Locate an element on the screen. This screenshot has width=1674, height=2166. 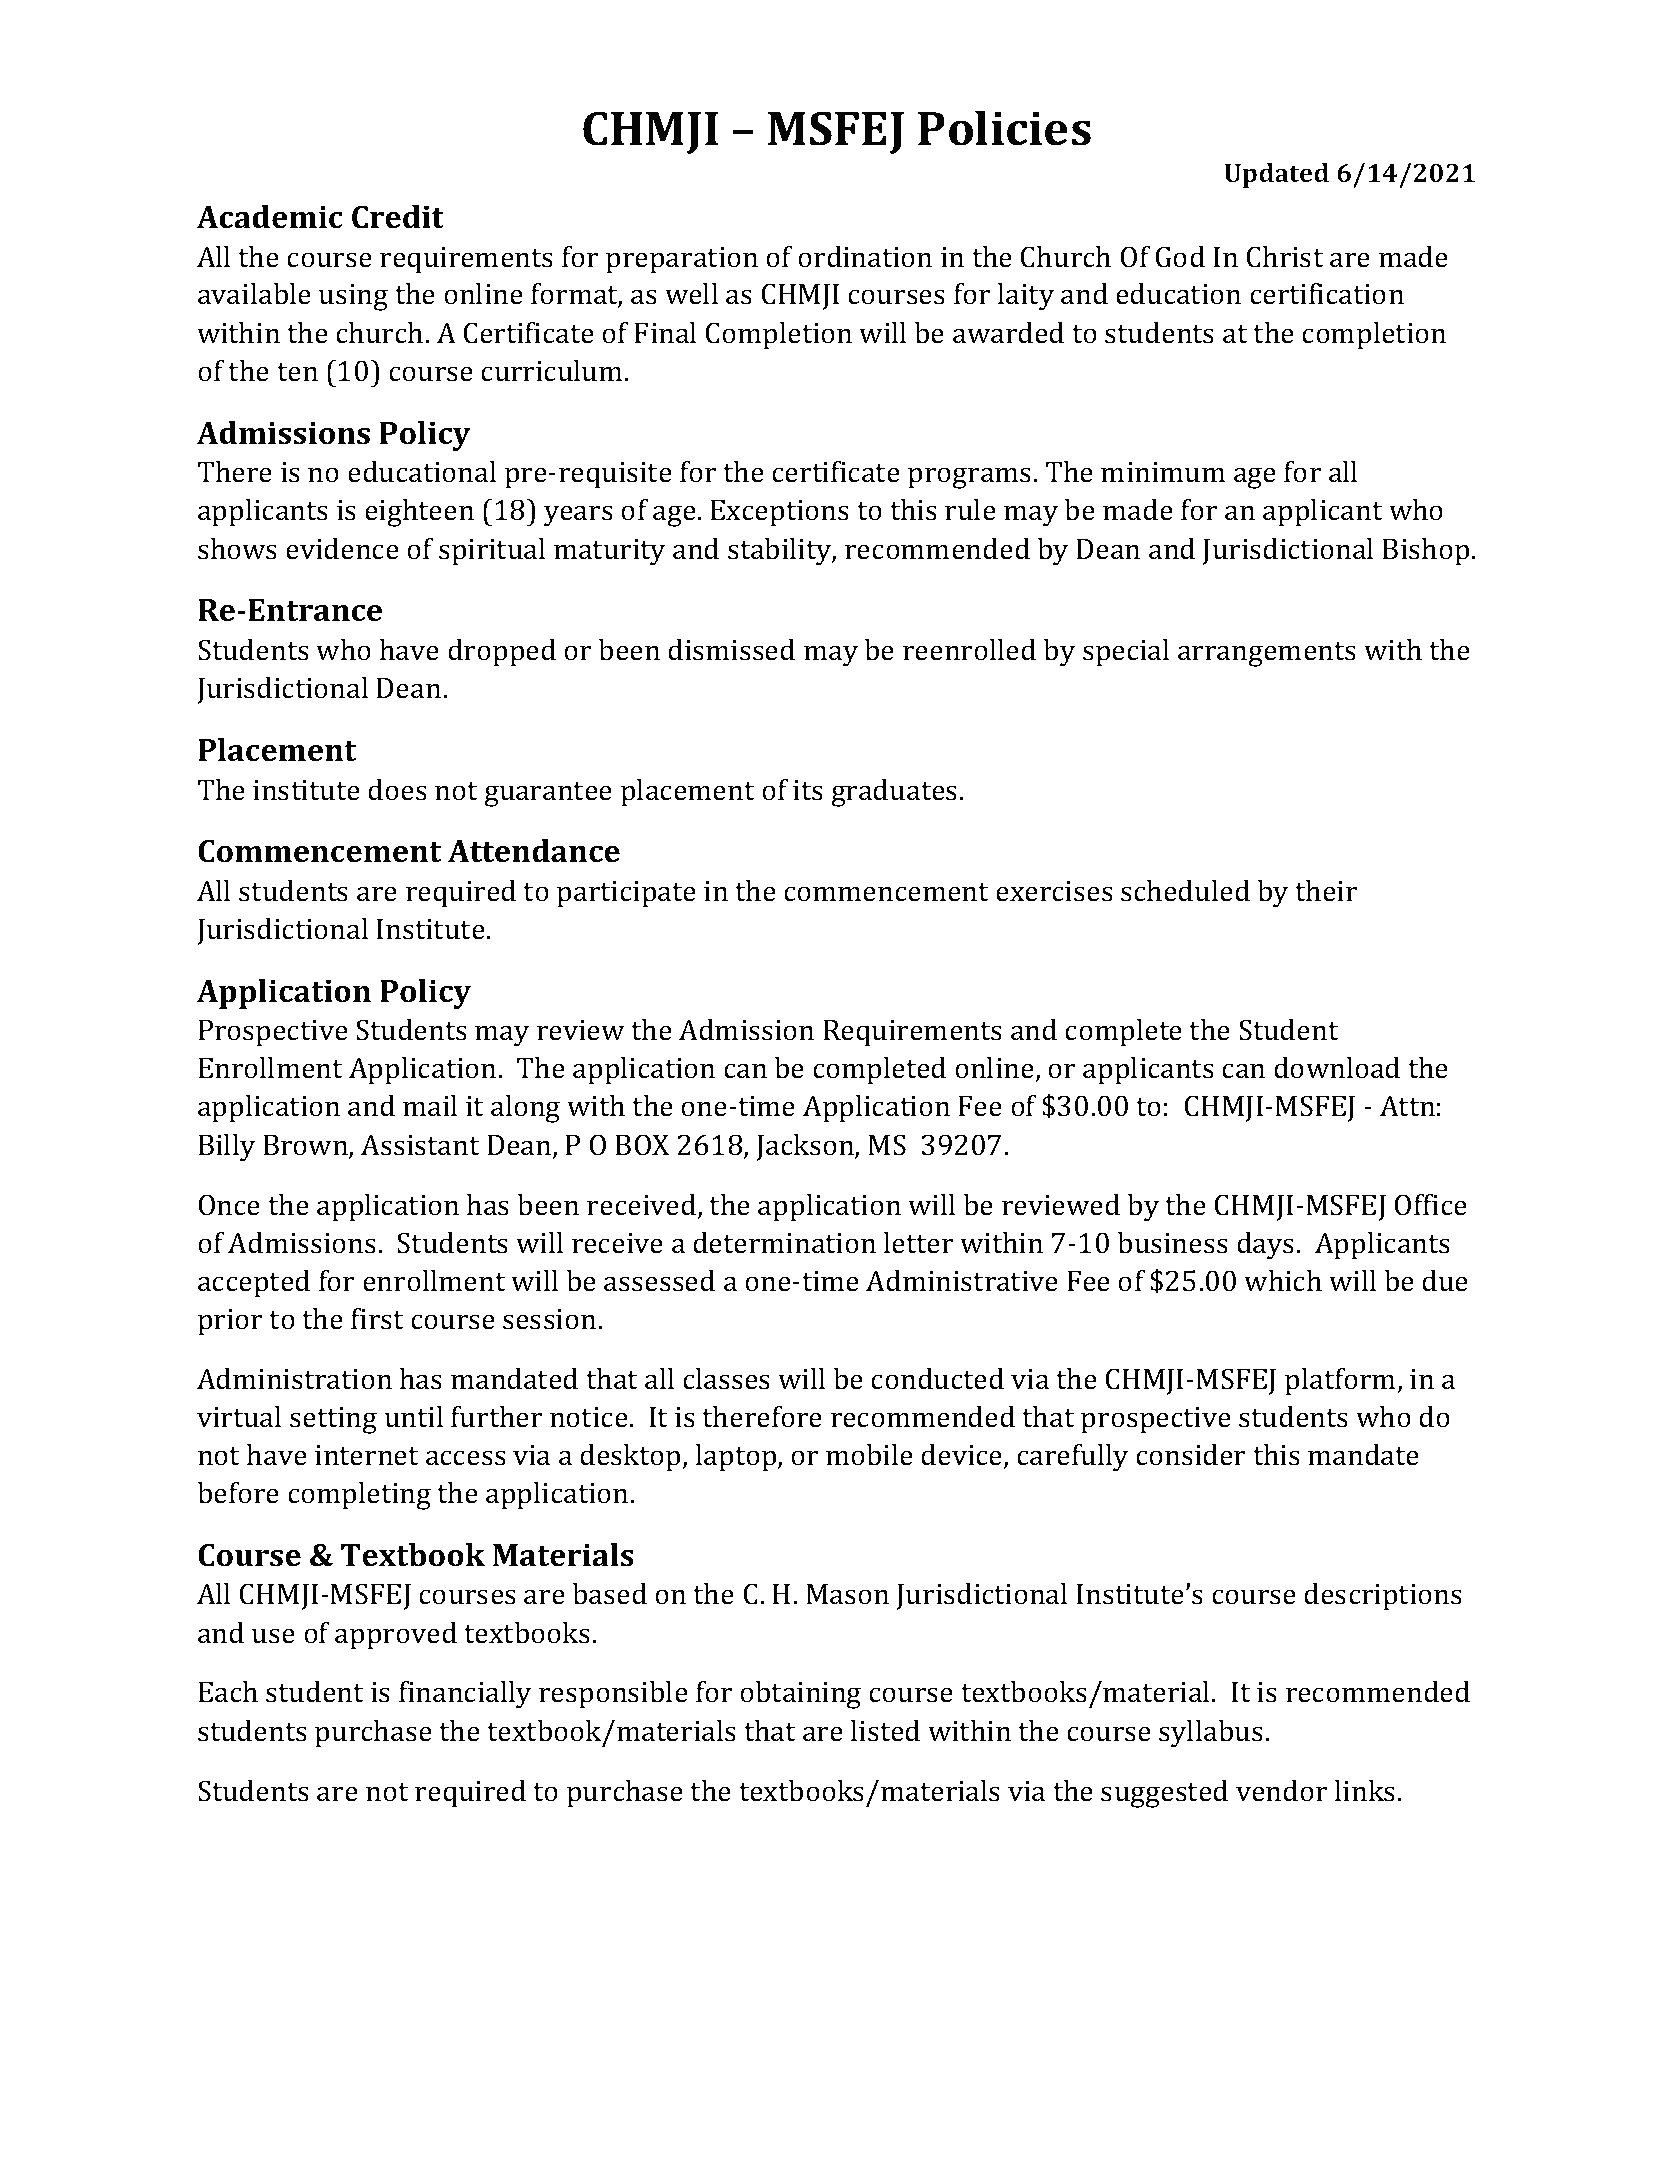
Updated is located at coordinates (1276, 175).
